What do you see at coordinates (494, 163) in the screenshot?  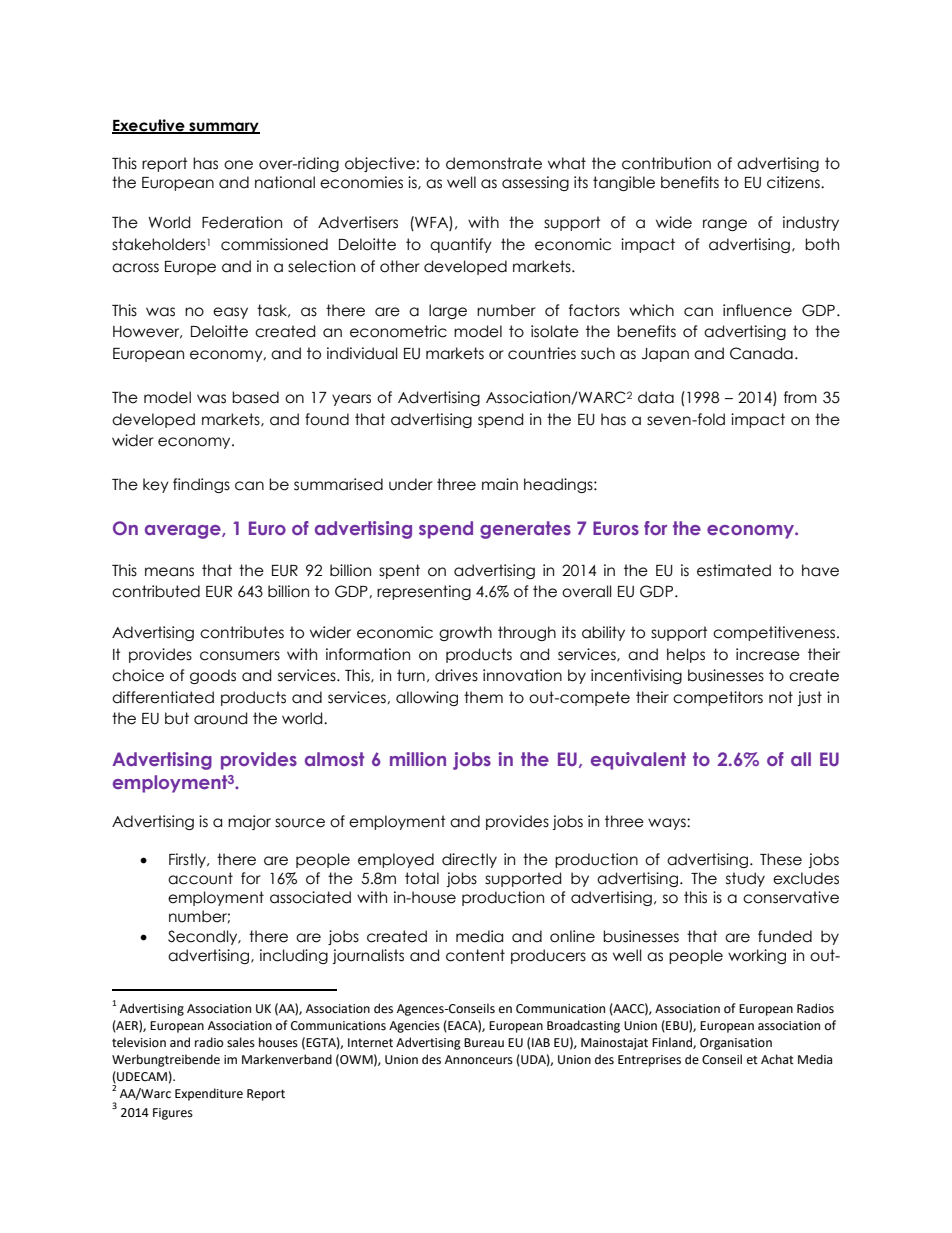 I see `demonstrate` at bounding box center [494, 163].
